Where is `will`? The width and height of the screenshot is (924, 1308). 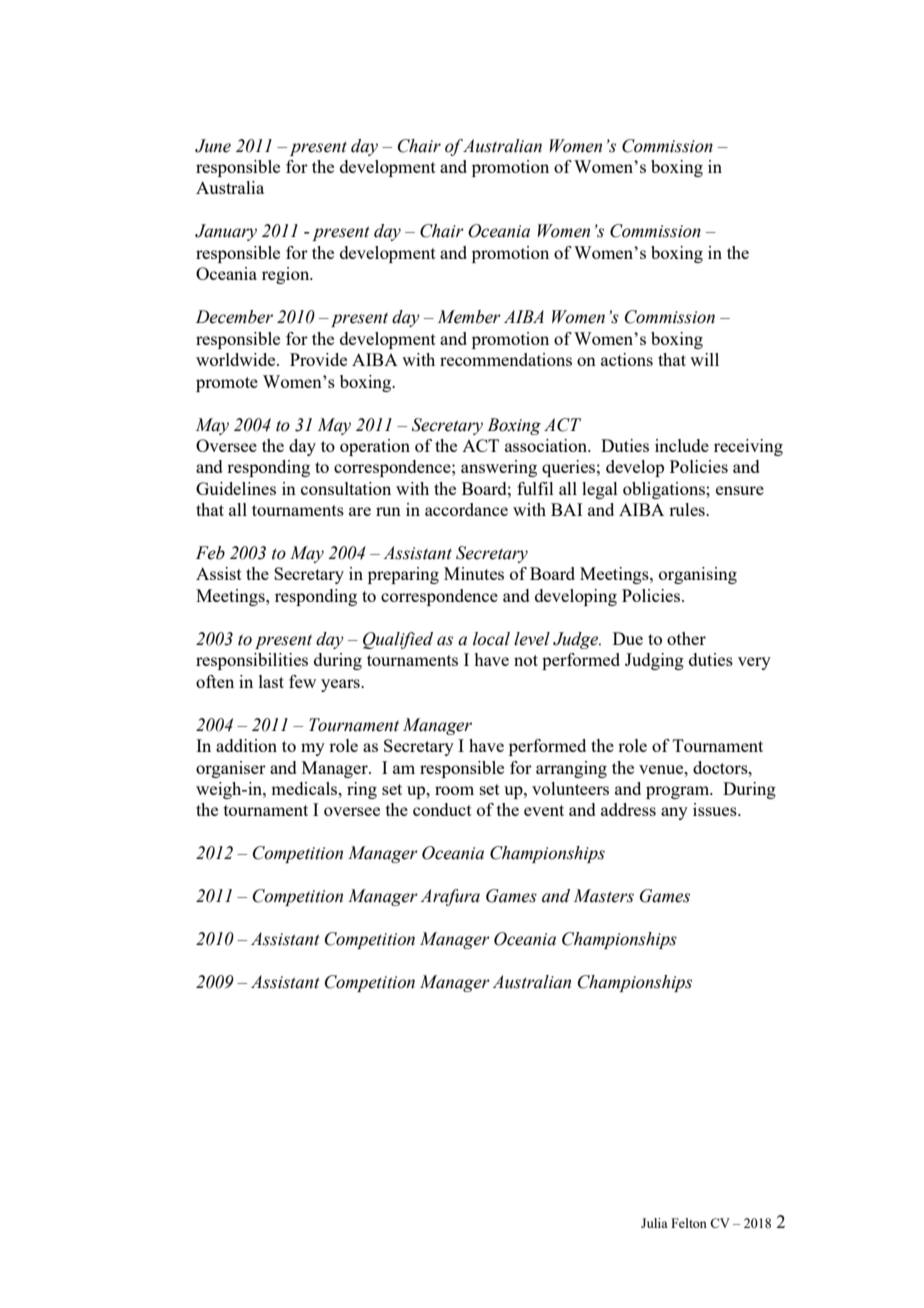
will is located at coordinates (704, 359).
